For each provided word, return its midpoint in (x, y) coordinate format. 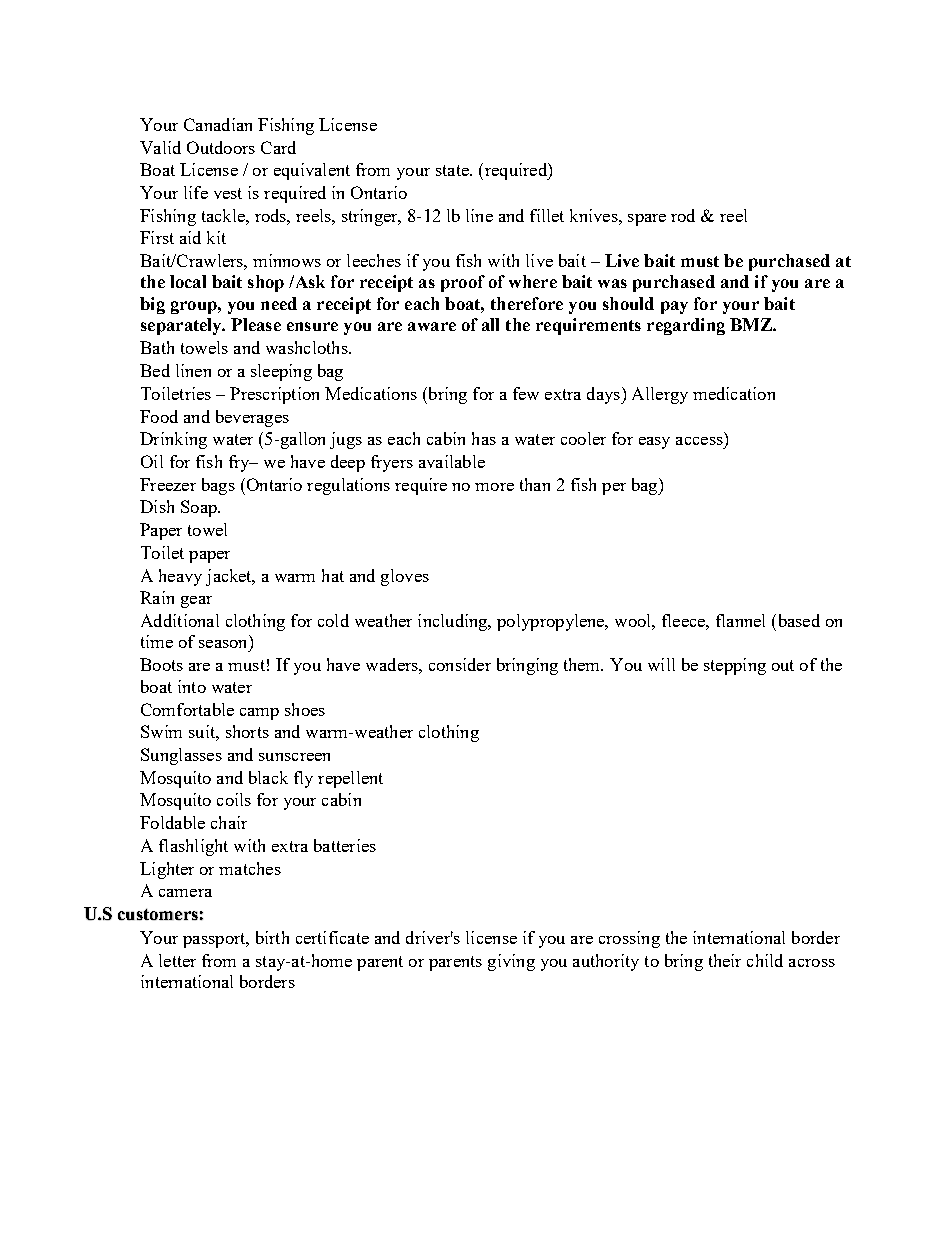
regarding (686, 326)
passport (215, 940)
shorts (247, 731)
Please (256, 324)
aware (432, 326)
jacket (230, 577)
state (453, 170)
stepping (735, 666)
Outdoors (221, 147)
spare (647, 220)
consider (460, 664)
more (494, 487)
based (797, 620)
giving (511, 962)
